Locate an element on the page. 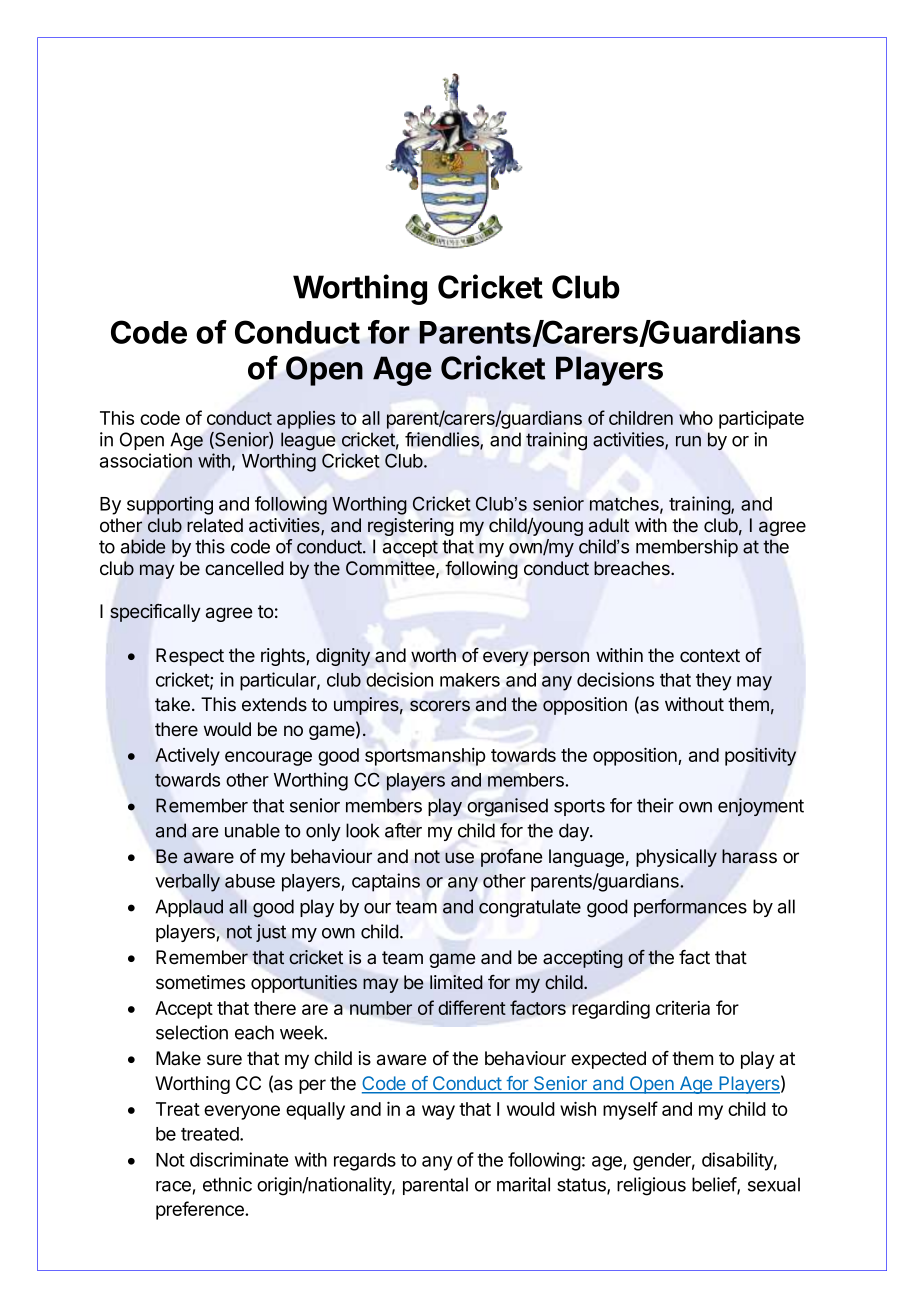 Image resolution: width=924 pixels, height=1308 pixels. run is located at coordinates (688, 441).
